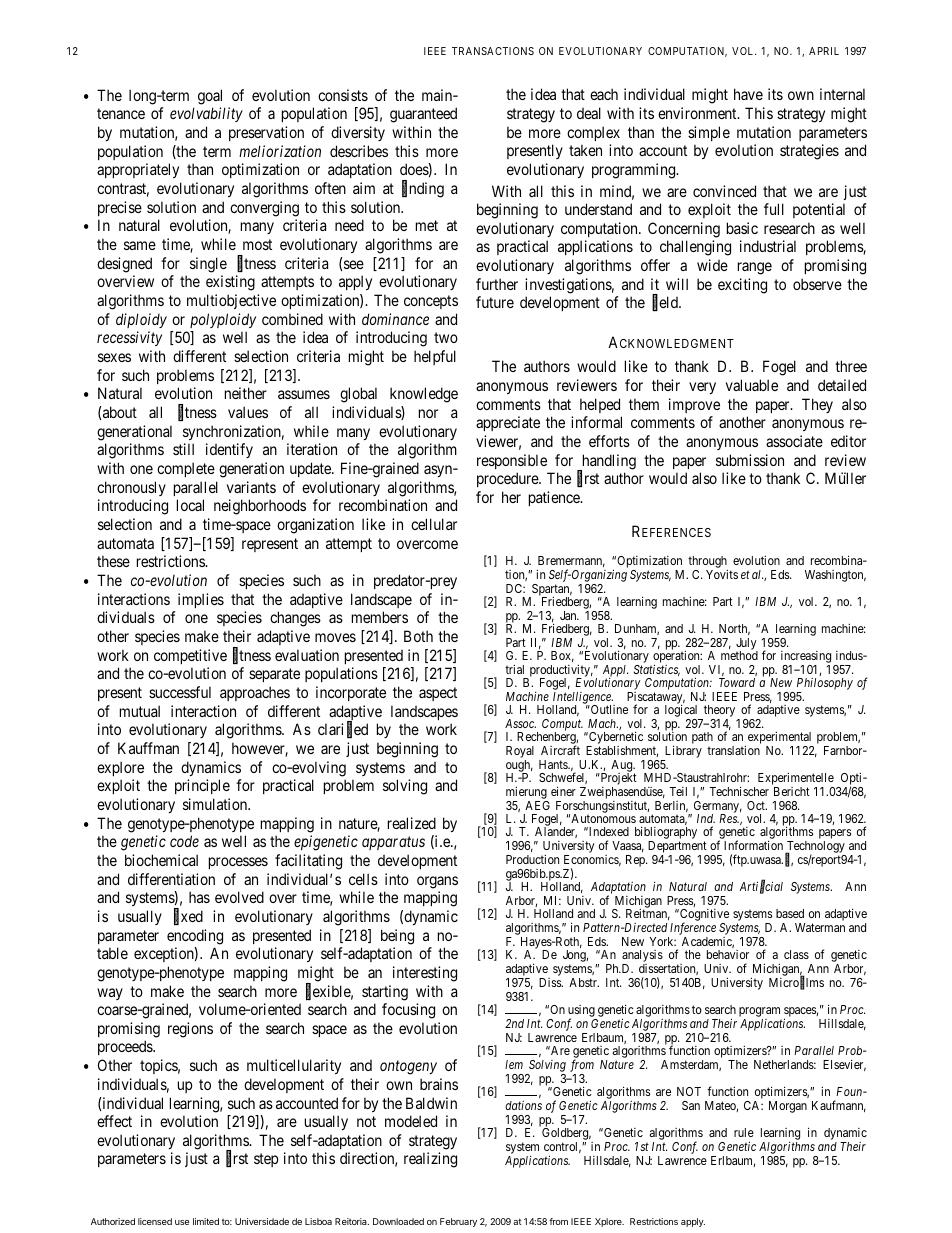 This page has height=1233, width=952. I want to click on competitive, so click(190, 656).
